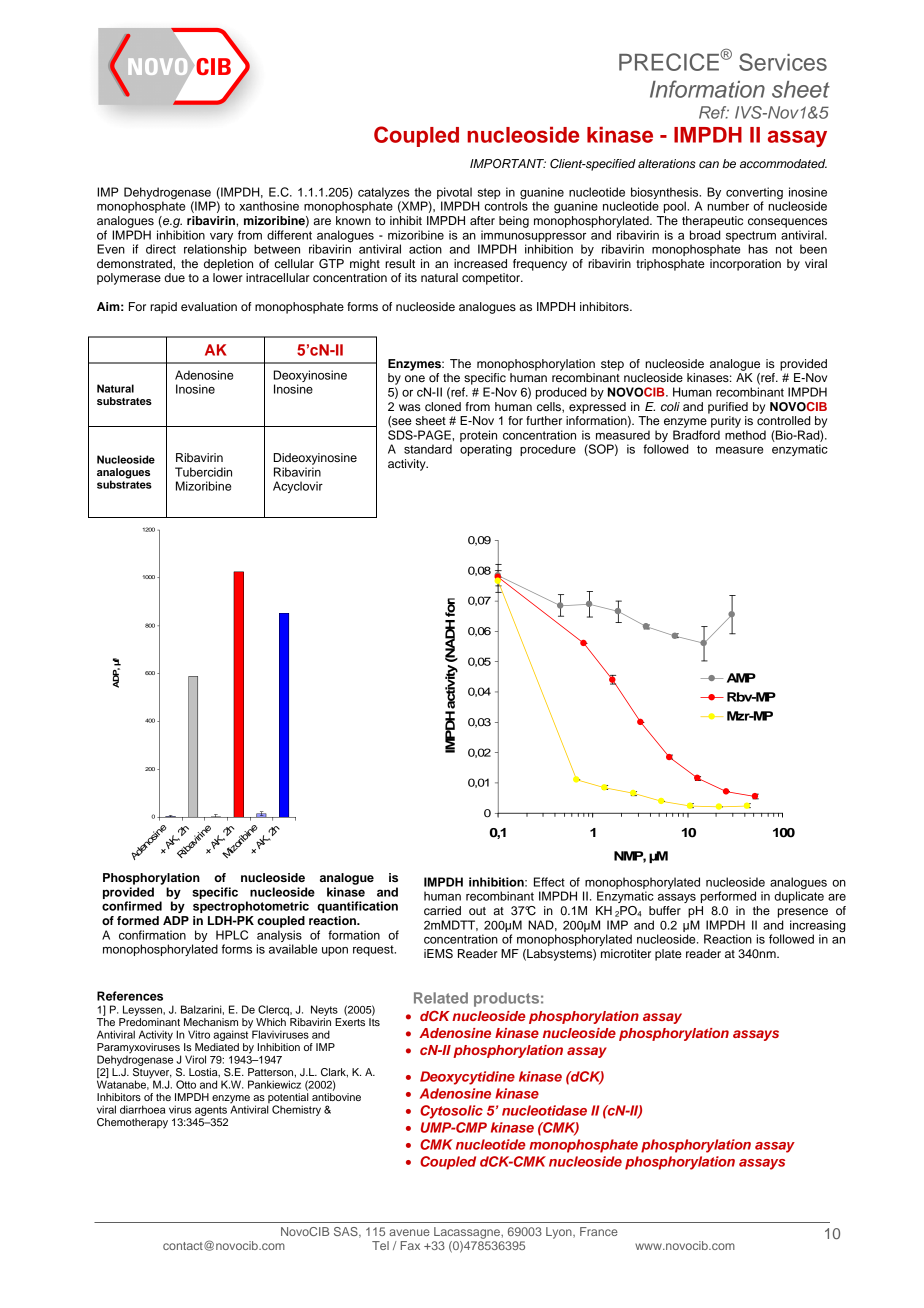  What do you see at coordinates (477, 911) in the document?
I see `out` at bounding box center [477, 911].
